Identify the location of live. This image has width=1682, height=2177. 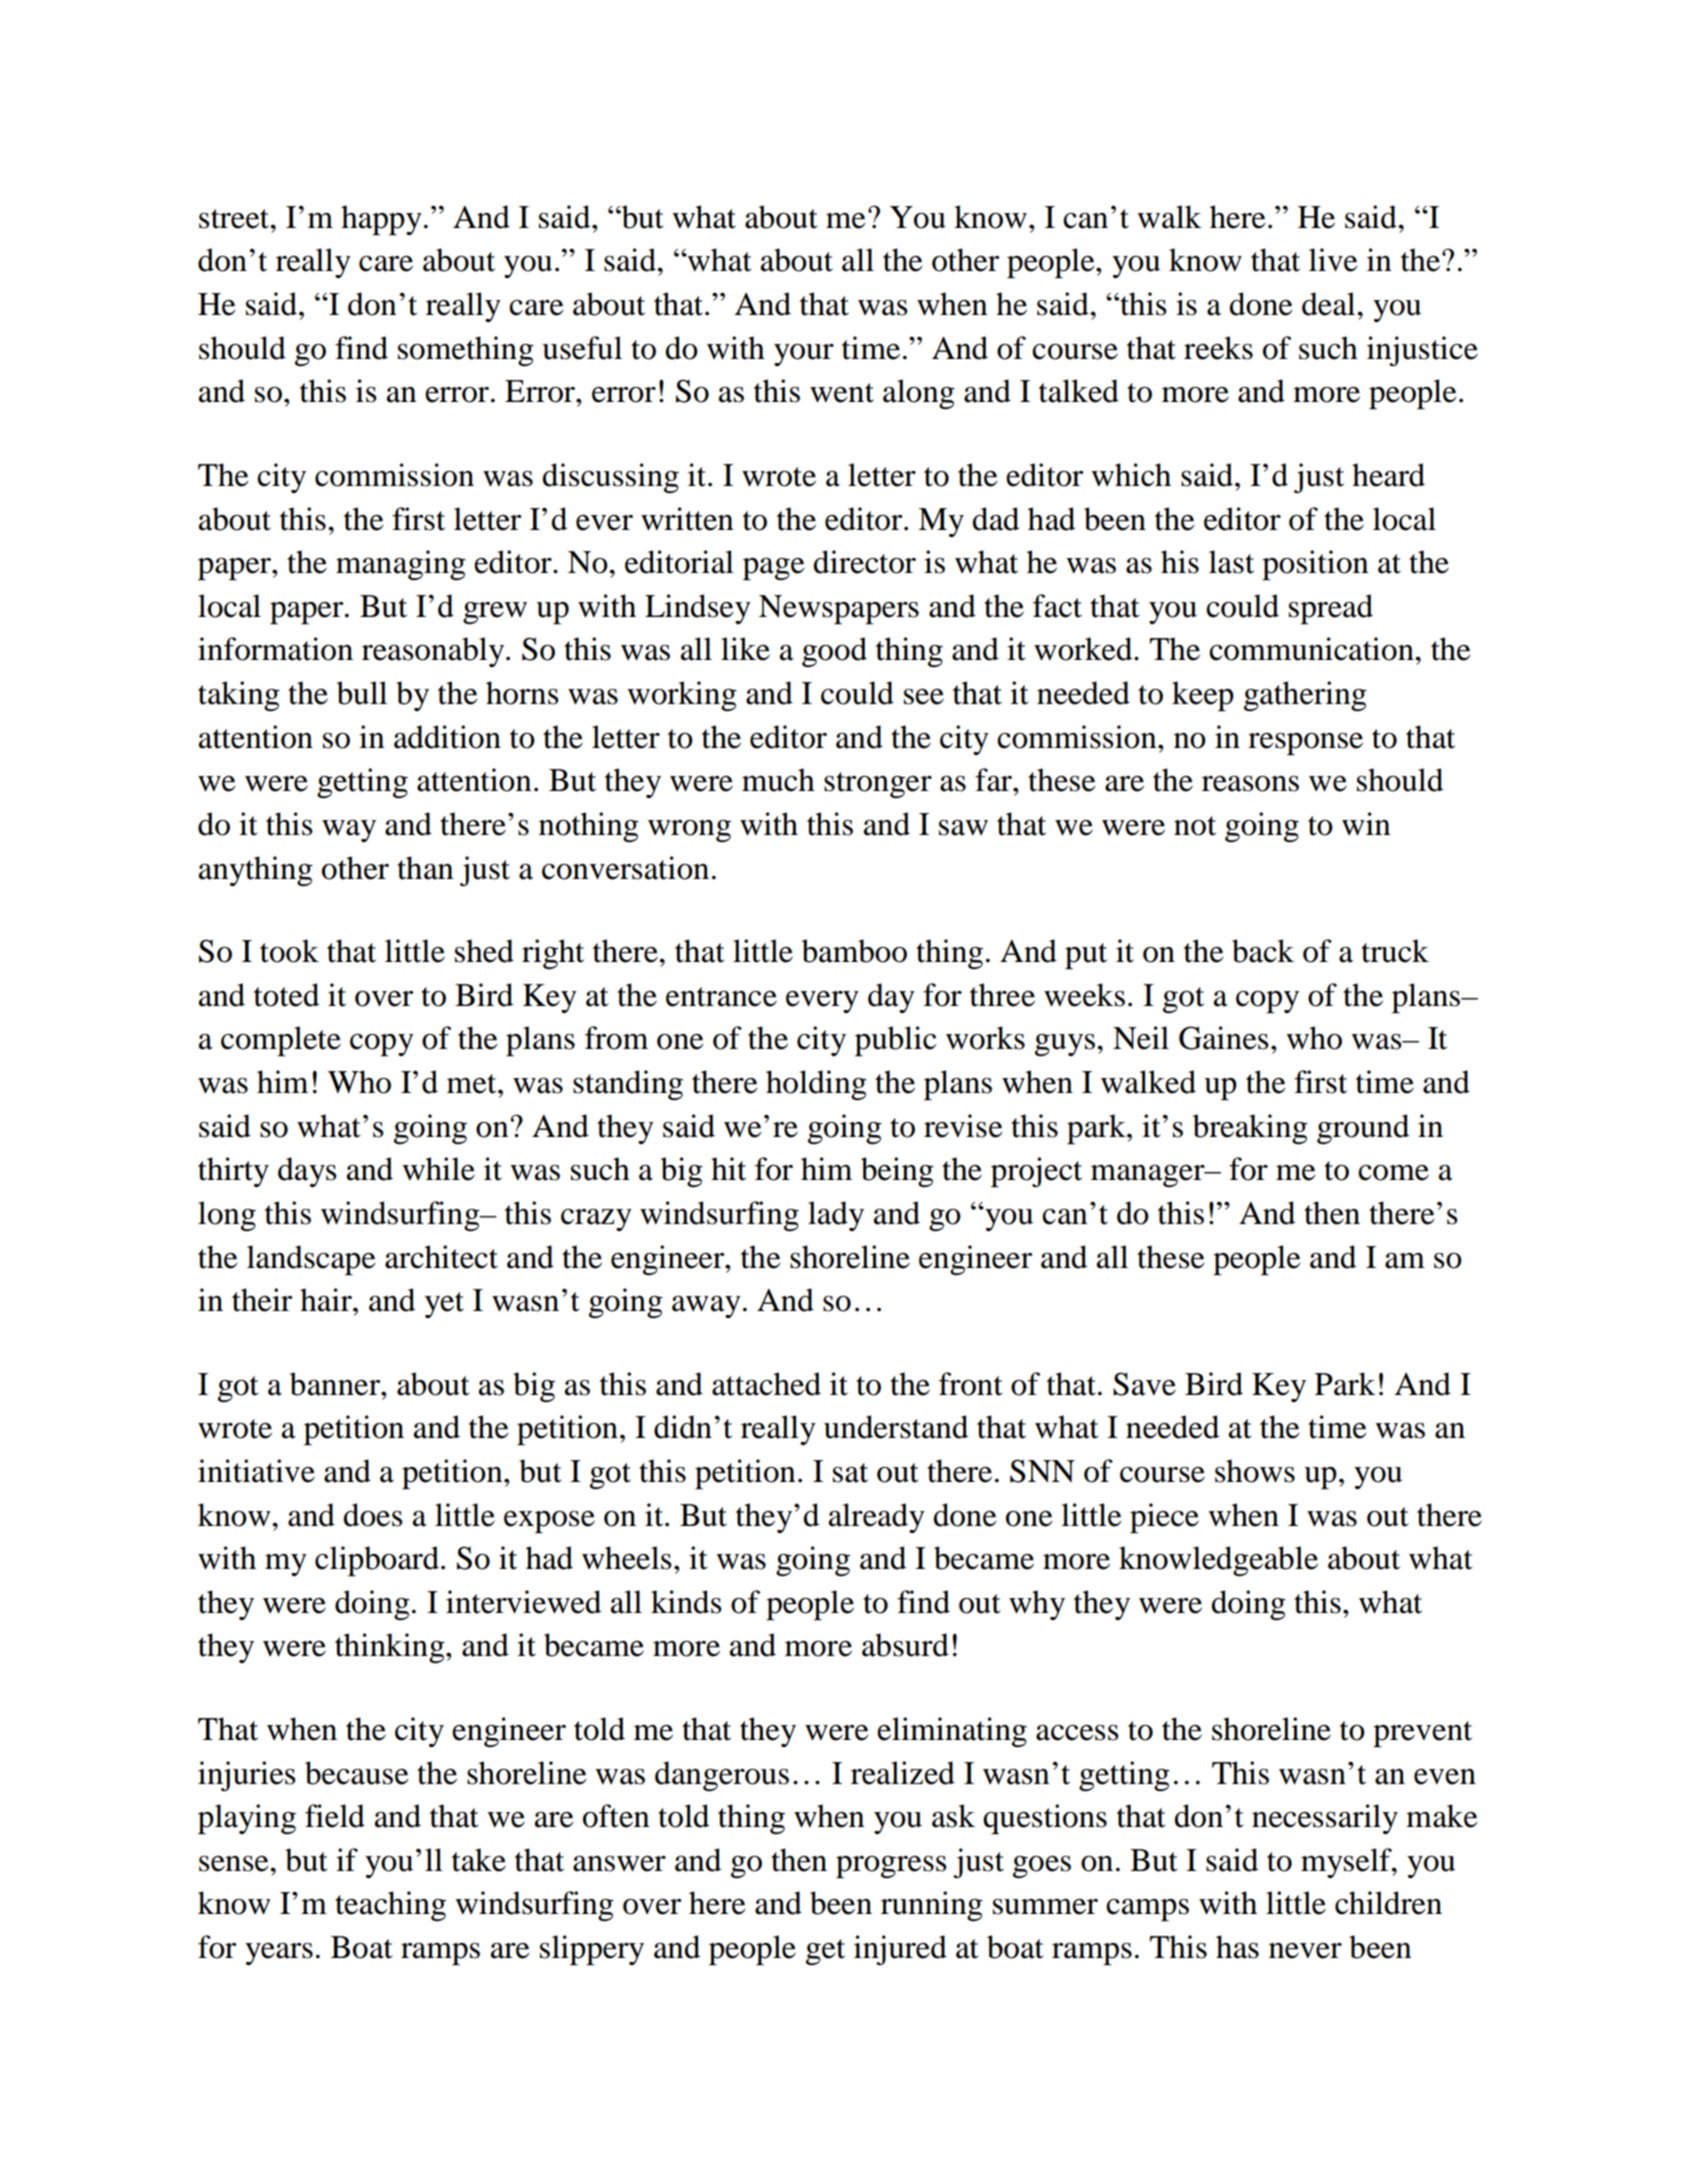
(1333, 260).
